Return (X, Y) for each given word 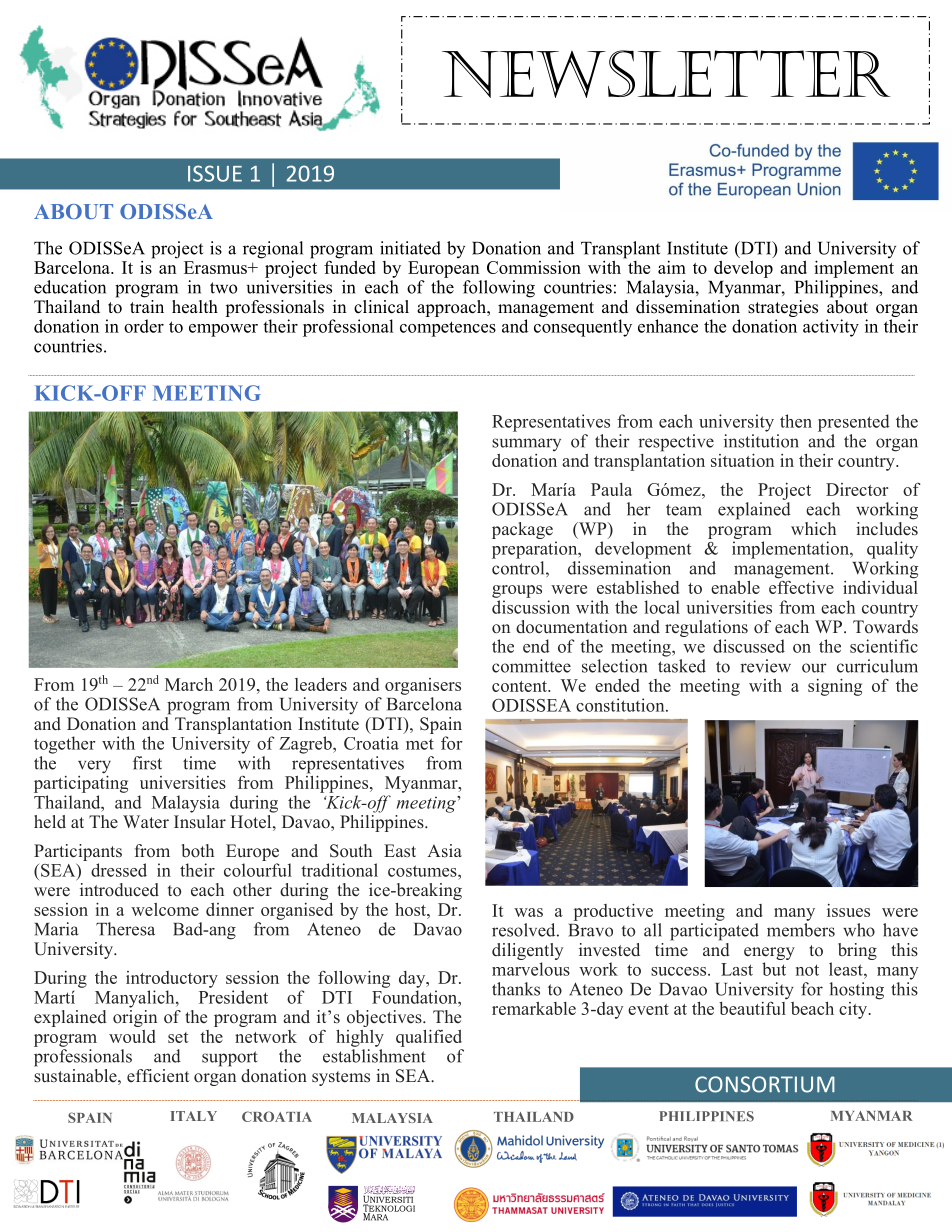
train (147, 305)
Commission (534, 267)
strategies (783, 308)
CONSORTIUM (765, 1084)
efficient (158, 1076)
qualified (429, 1038)
